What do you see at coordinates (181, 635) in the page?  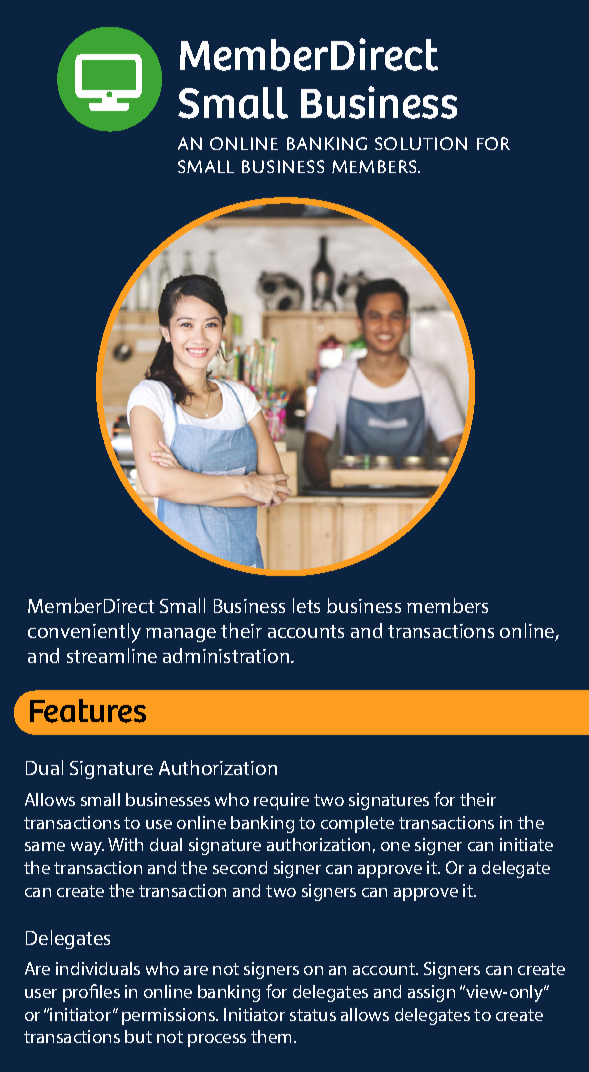 I see `manage` at bounding box center [181, 635].
